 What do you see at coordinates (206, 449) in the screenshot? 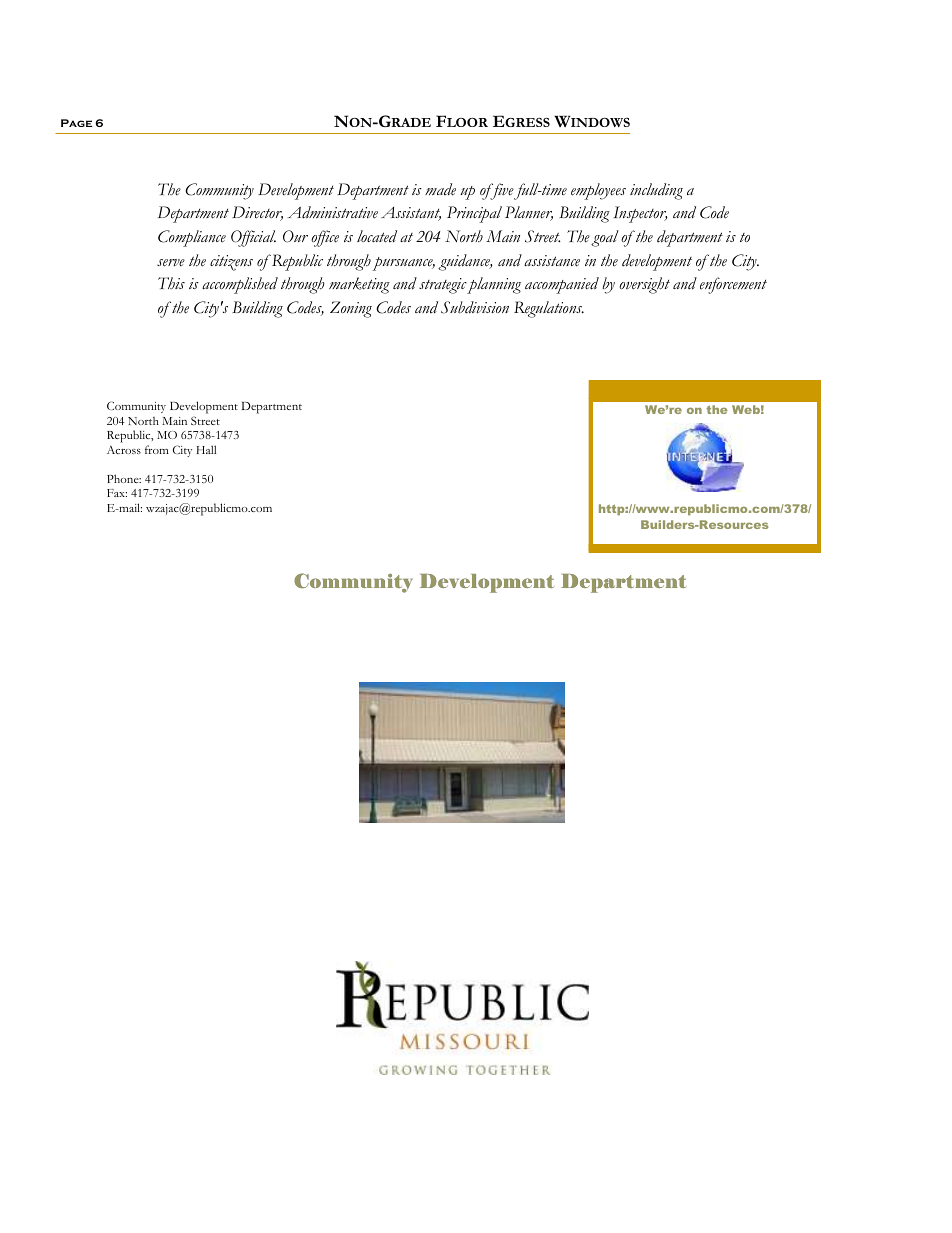
I see `Hall` at bounding box center [206, 449].
